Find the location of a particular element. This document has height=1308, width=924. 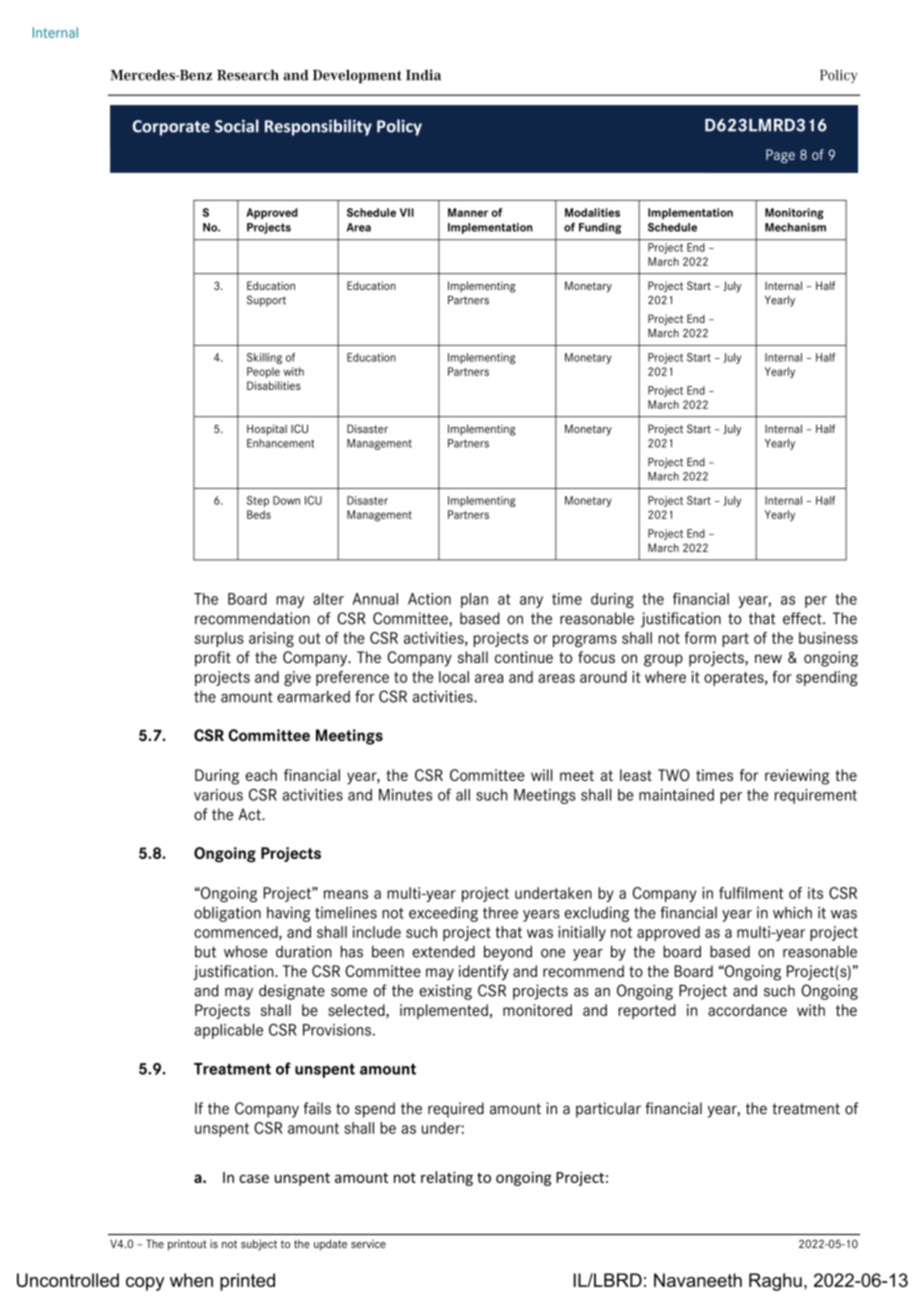

People is located at coordinates (263, 372).
